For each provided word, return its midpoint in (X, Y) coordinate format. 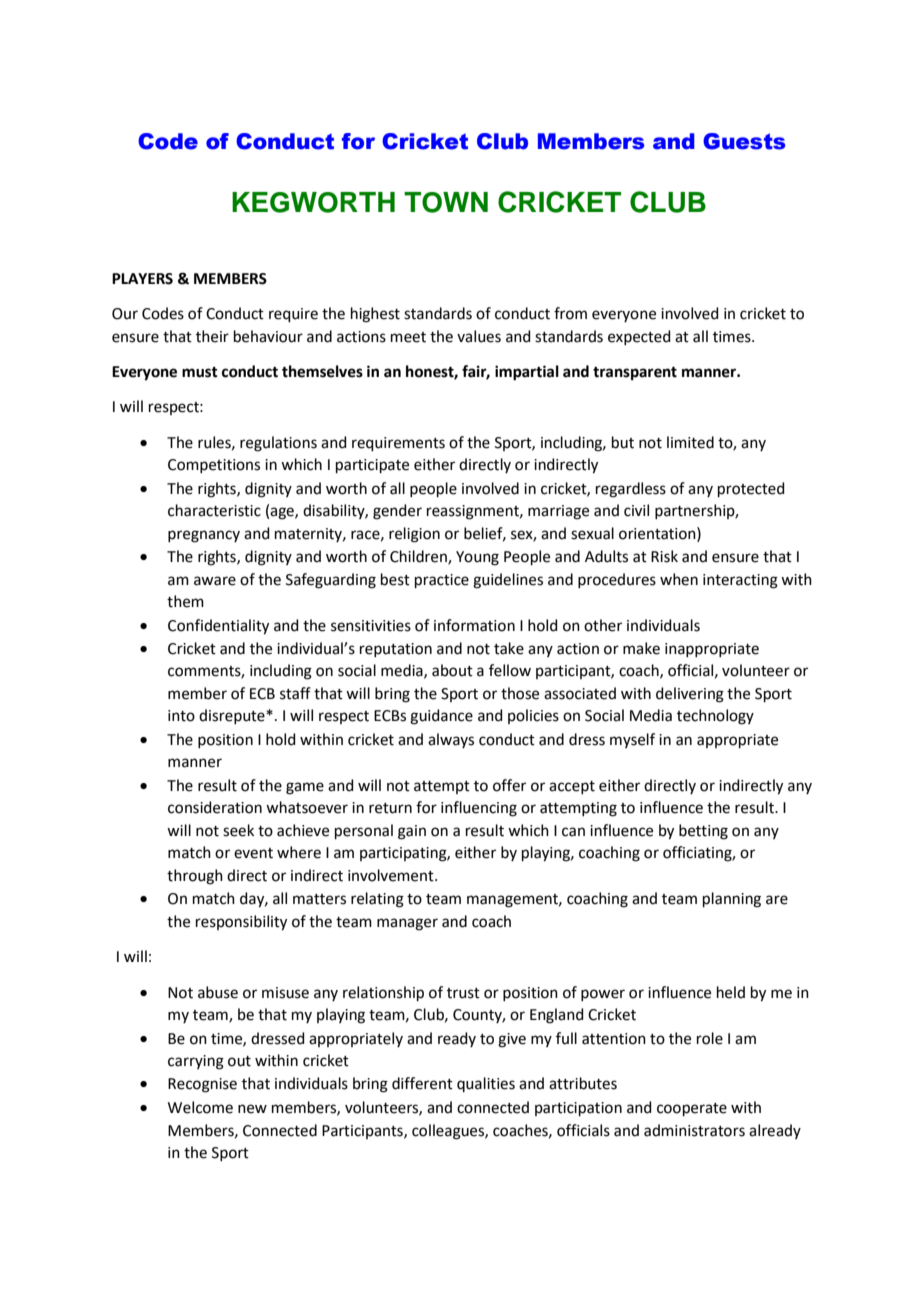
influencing (479, 809)
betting (703, 832)
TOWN (446, 202)
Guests (744, 141)
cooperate (692, 1109)
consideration (215, 807)
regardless (631, 490)
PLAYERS (142, 279)
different (422, 1083)
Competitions (214, 466)
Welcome (200, 1107)
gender (397, 512)
